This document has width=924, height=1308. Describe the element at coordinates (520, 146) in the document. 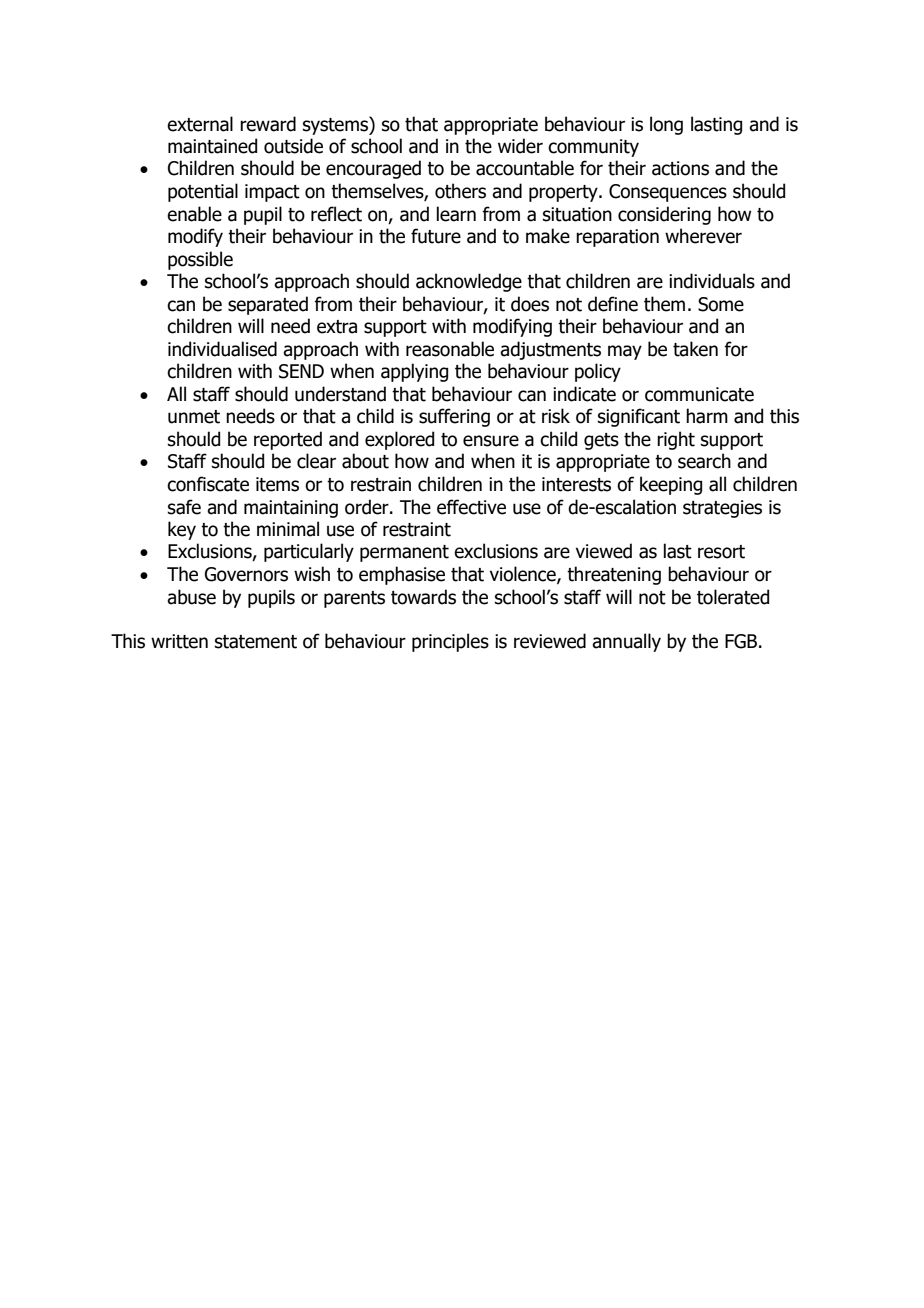

I see `wider` at that location.
